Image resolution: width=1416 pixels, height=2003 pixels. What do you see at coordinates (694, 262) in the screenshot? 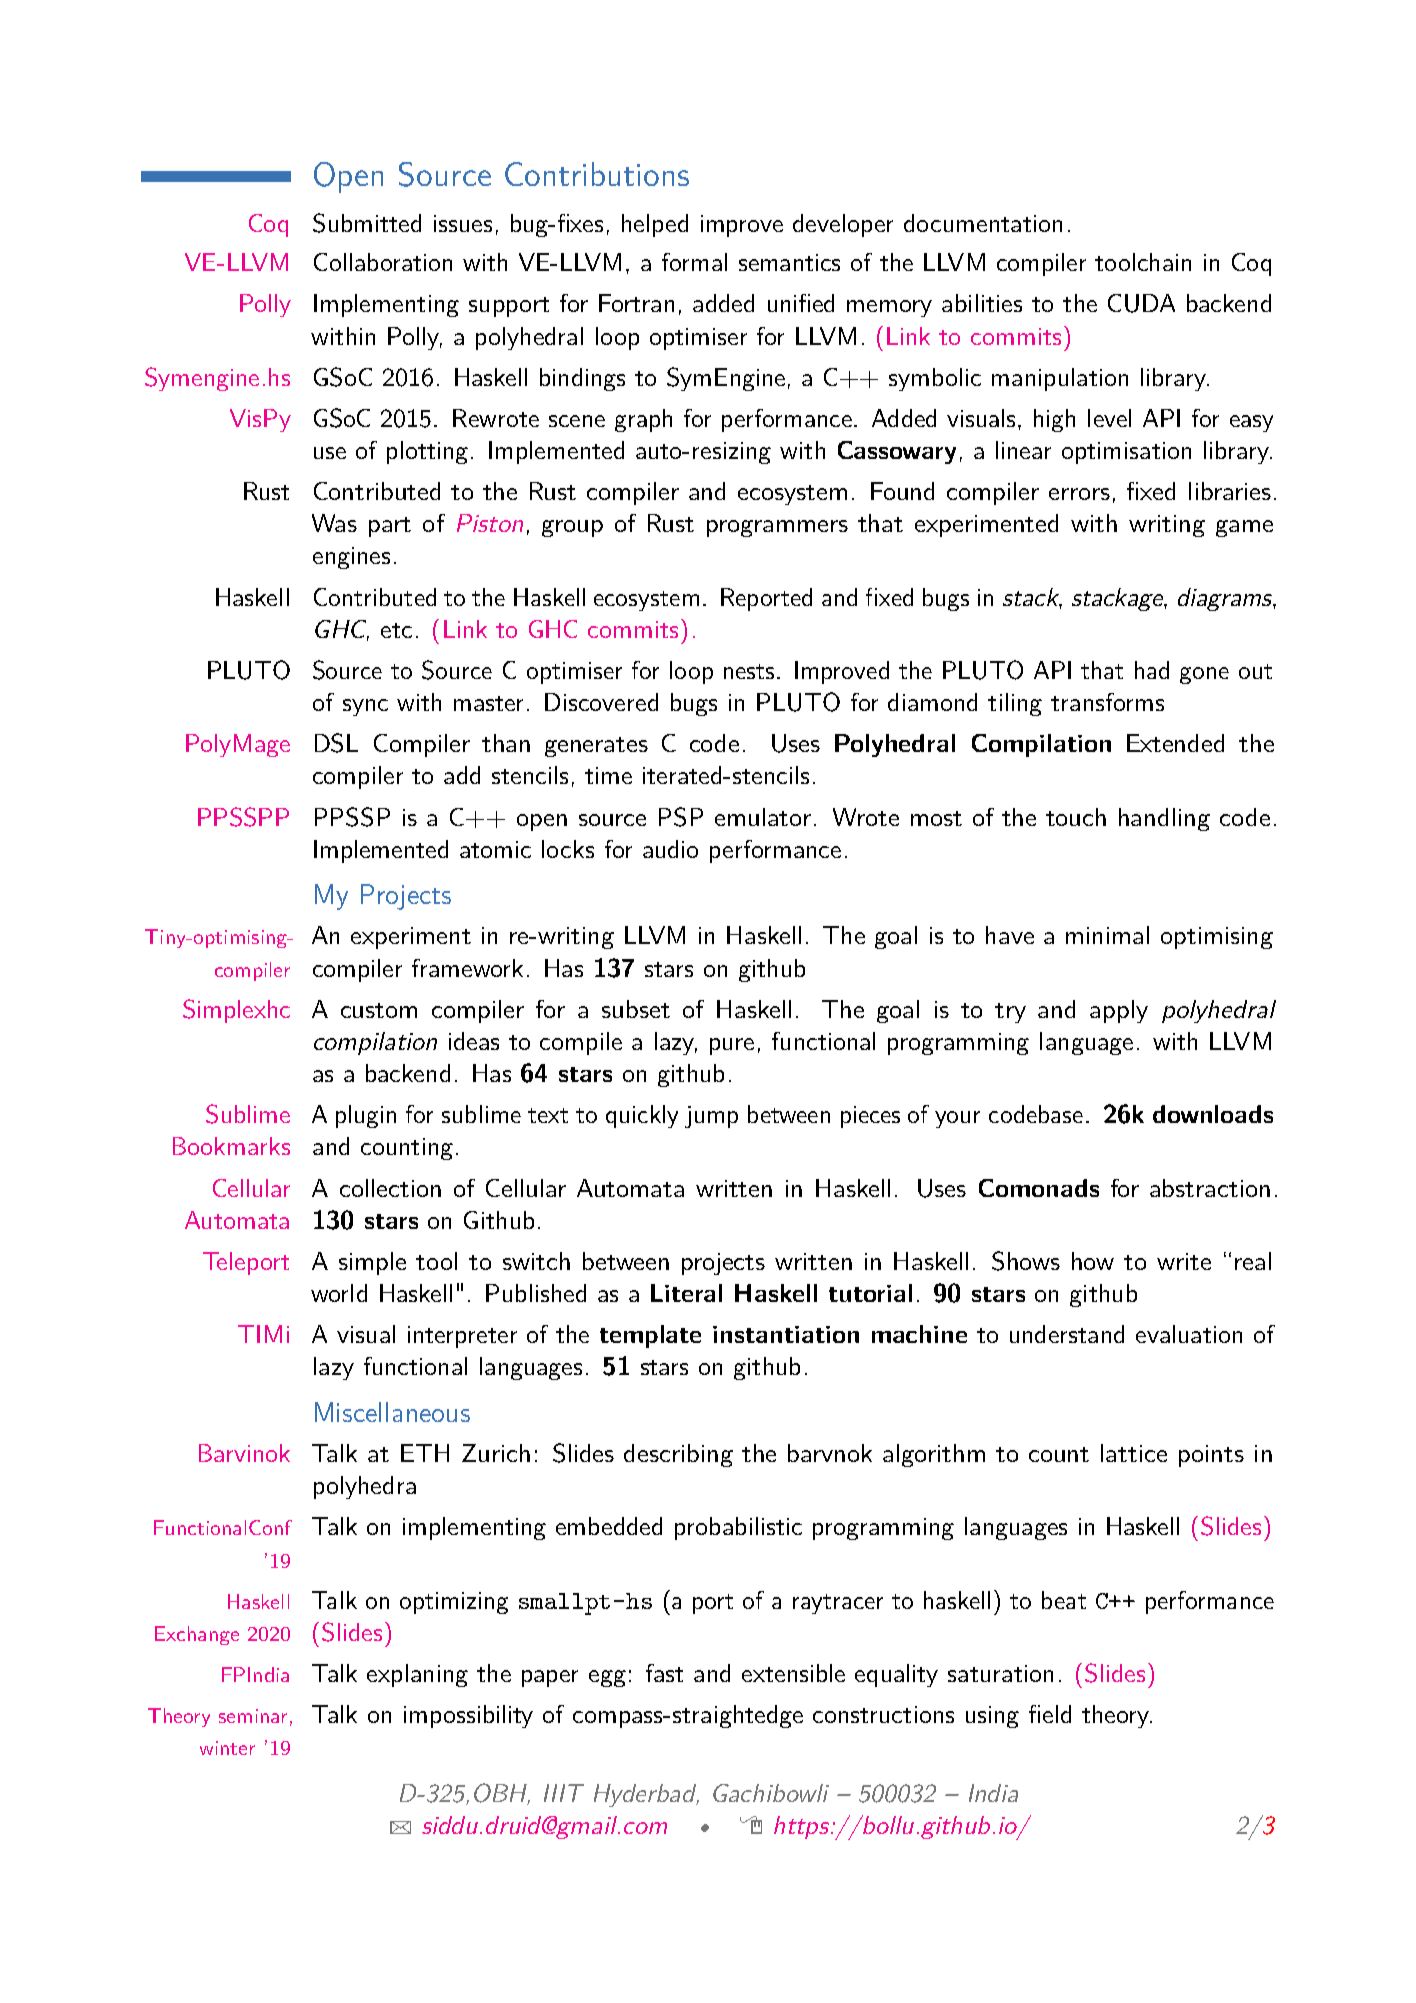
I see `formal` at bounding box center [694, 262].
